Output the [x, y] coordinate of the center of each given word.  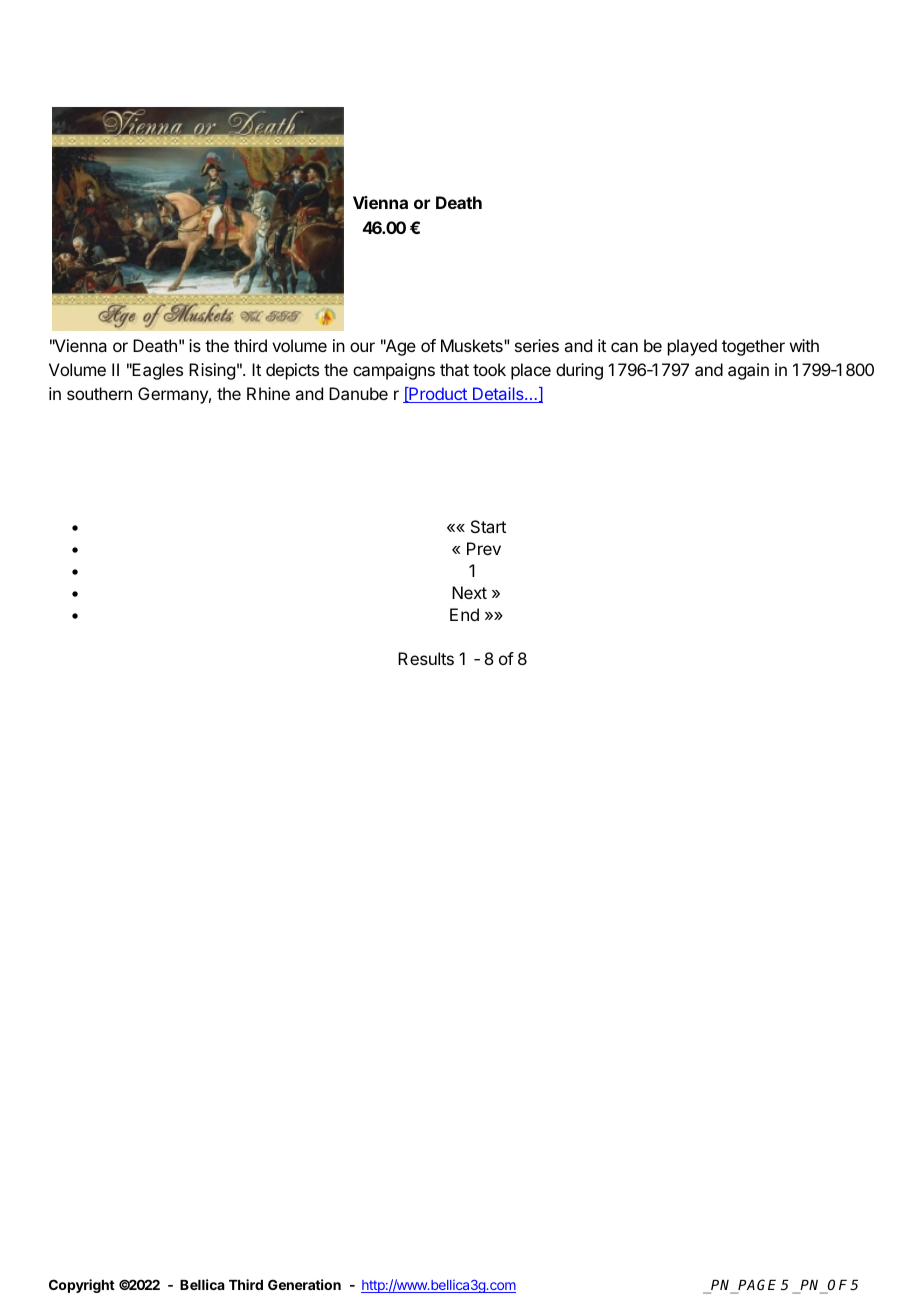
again [748, 371]
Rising [212, 371]
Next [469, 592]
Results [426, 658]
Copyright [82, 1286]
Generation [304, 1284]
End [464, 614]
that [454, 369]
